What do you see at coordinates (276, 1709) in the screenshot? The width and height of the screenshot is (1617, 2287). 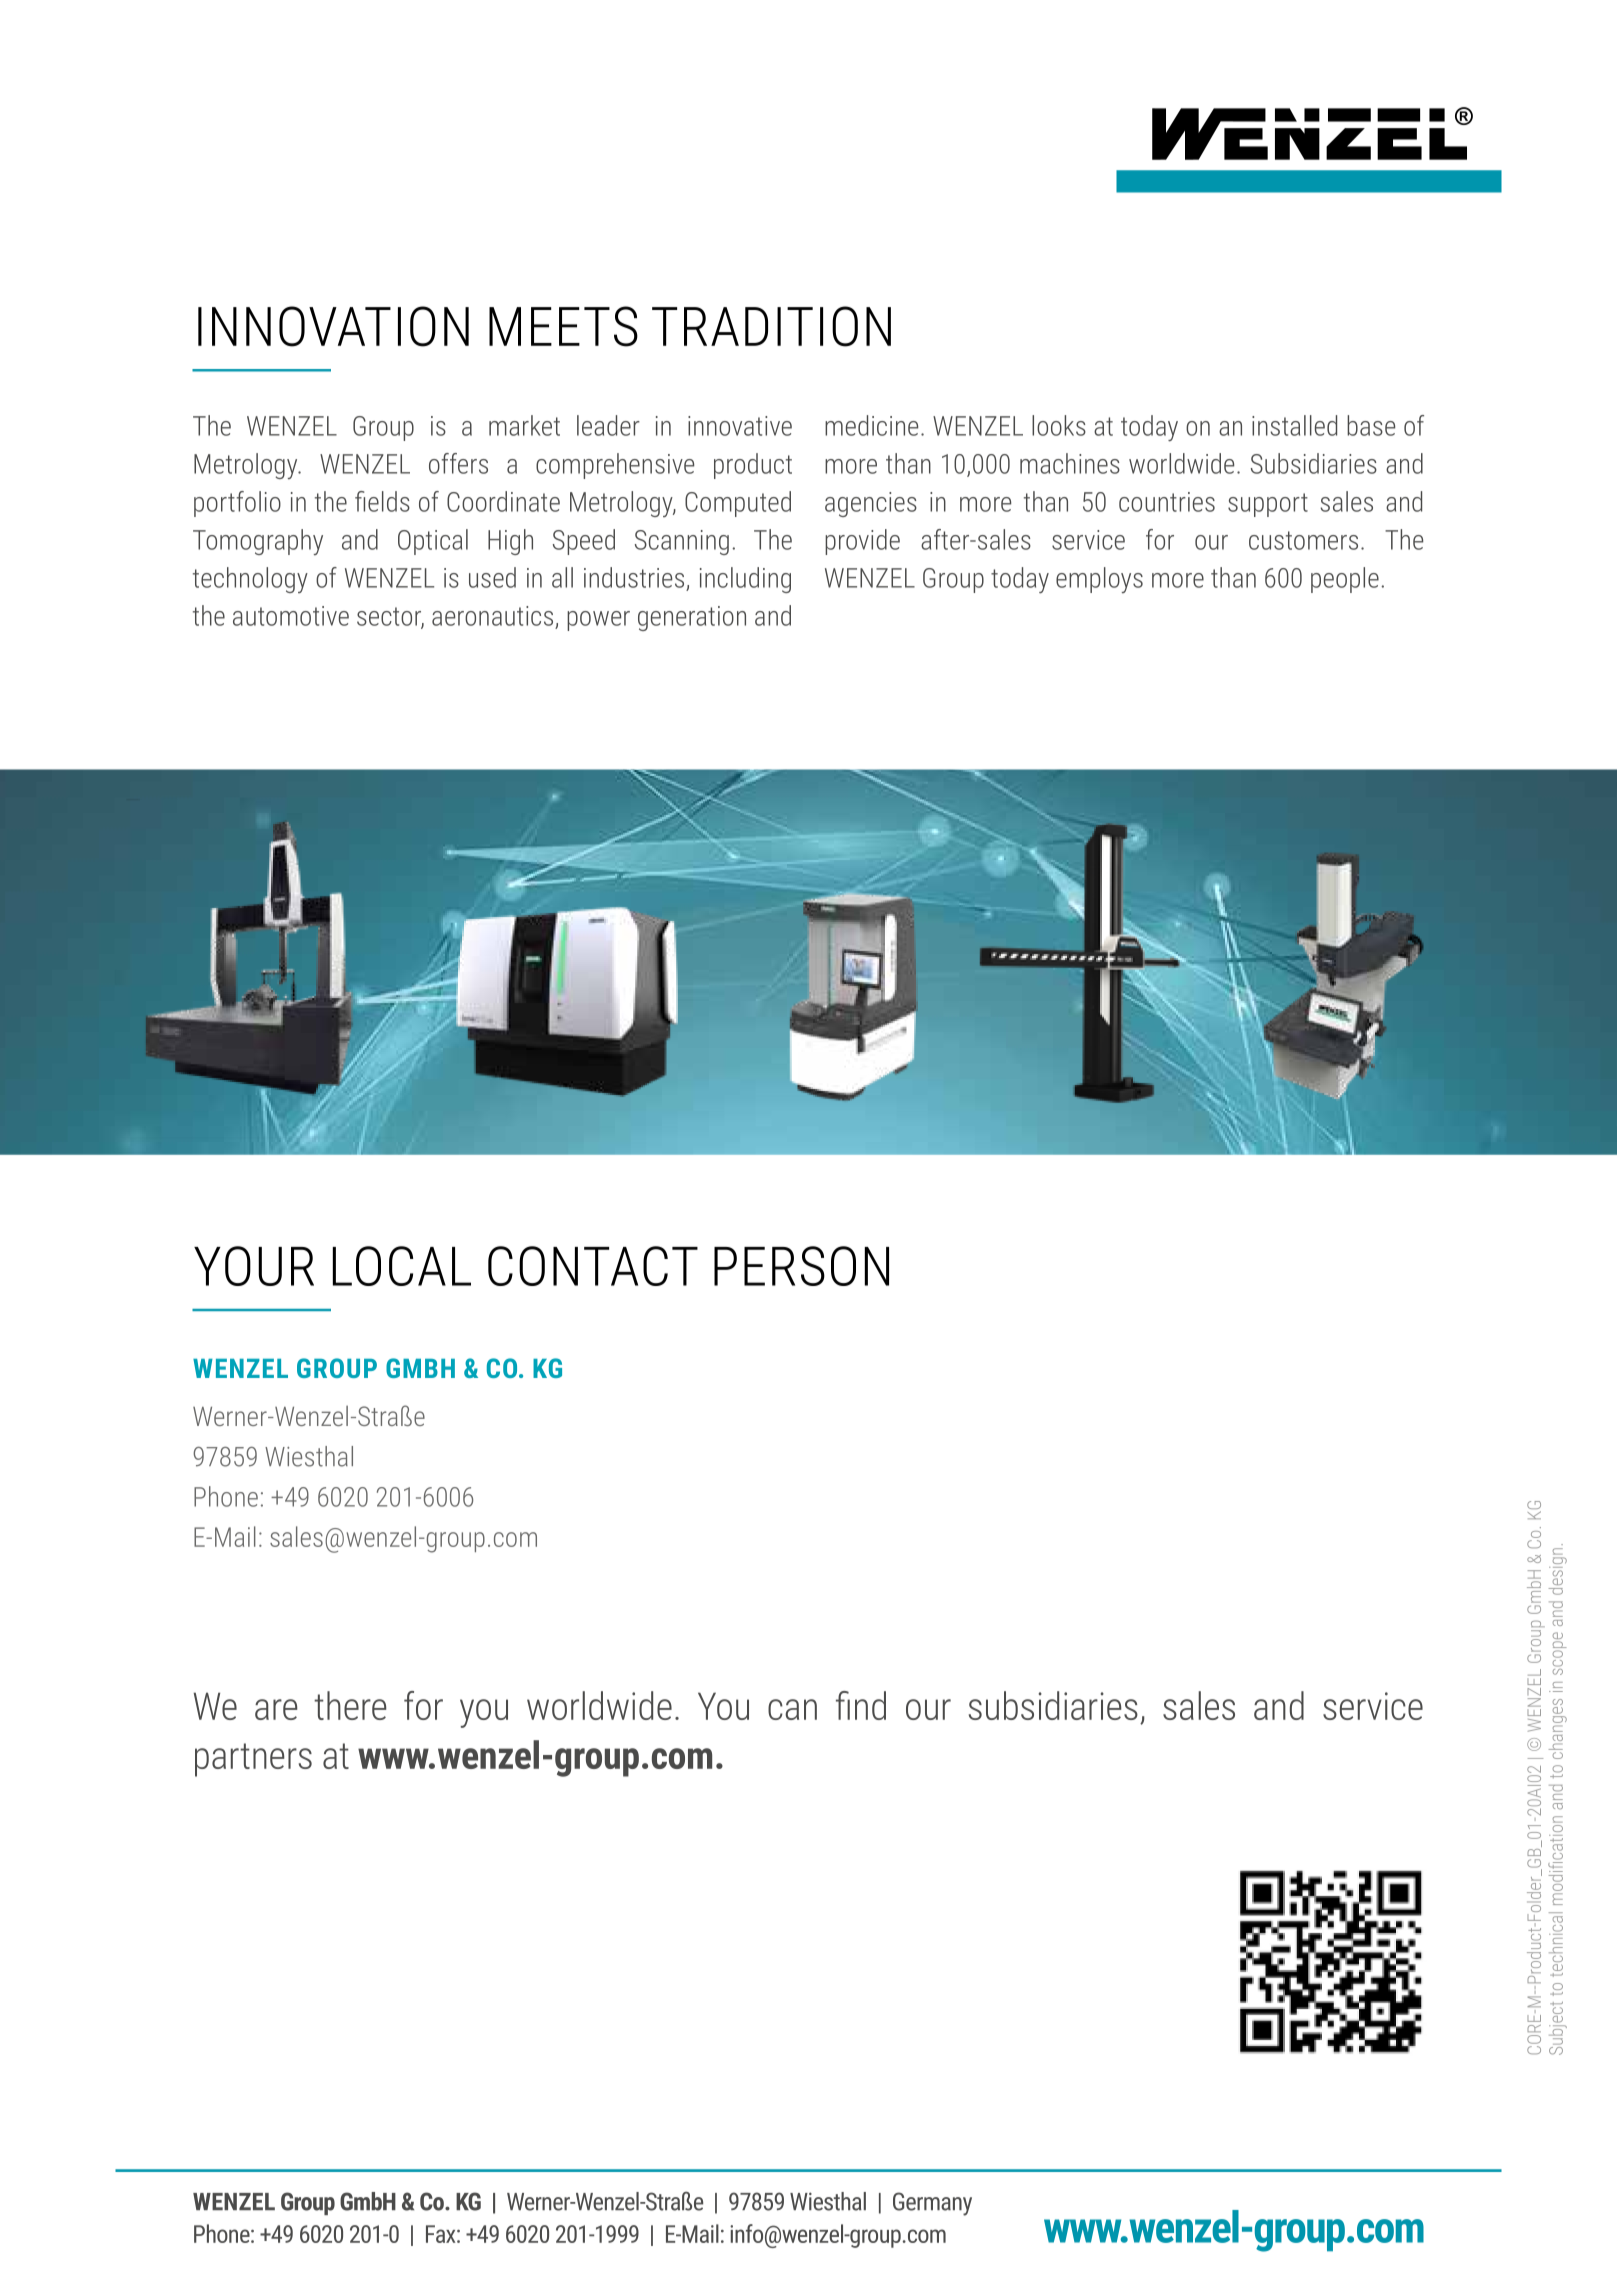 I see `are` at bounding box center [276, 1709].
